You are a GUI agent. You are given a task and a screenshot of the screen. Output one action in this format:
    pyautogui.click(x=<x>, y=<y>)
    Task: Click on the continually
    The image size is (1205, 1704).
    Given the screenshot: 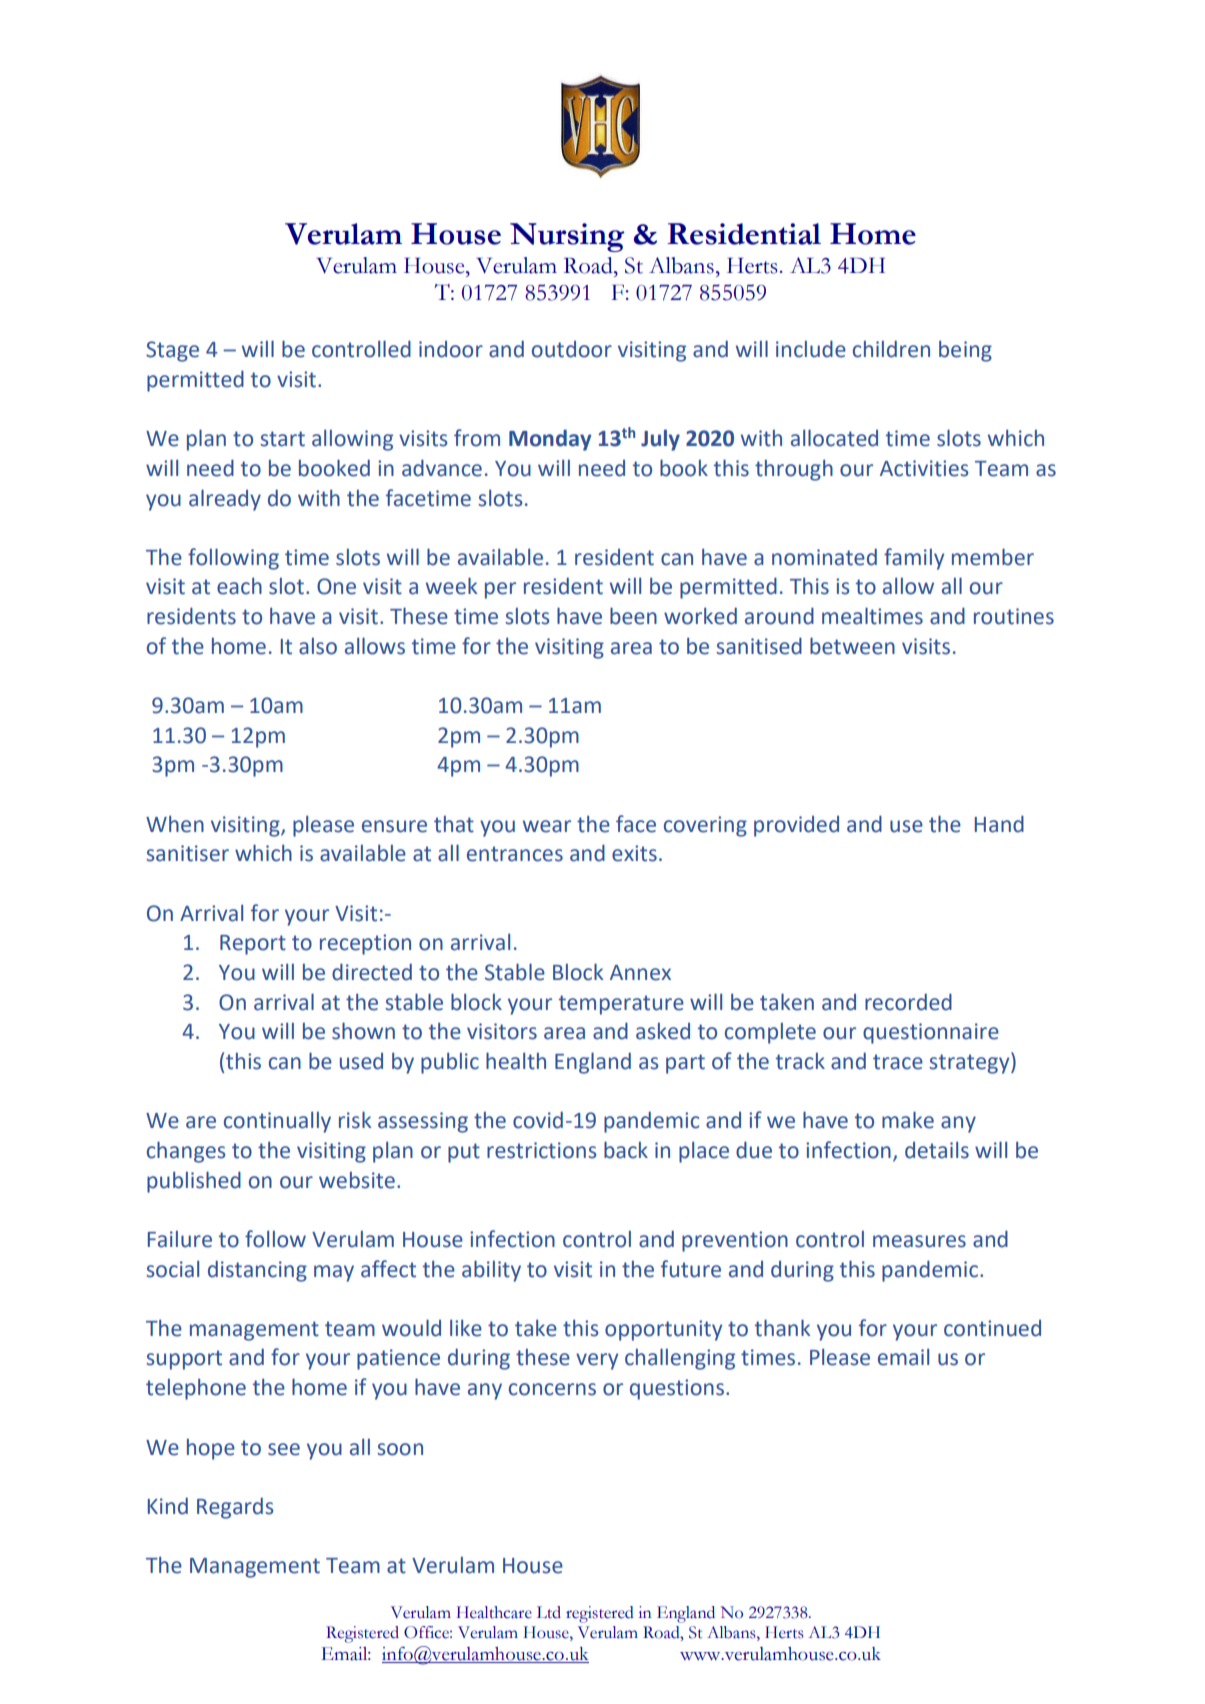 What is the action you would take?
    pyautogui.click(x=277, y=1122)
